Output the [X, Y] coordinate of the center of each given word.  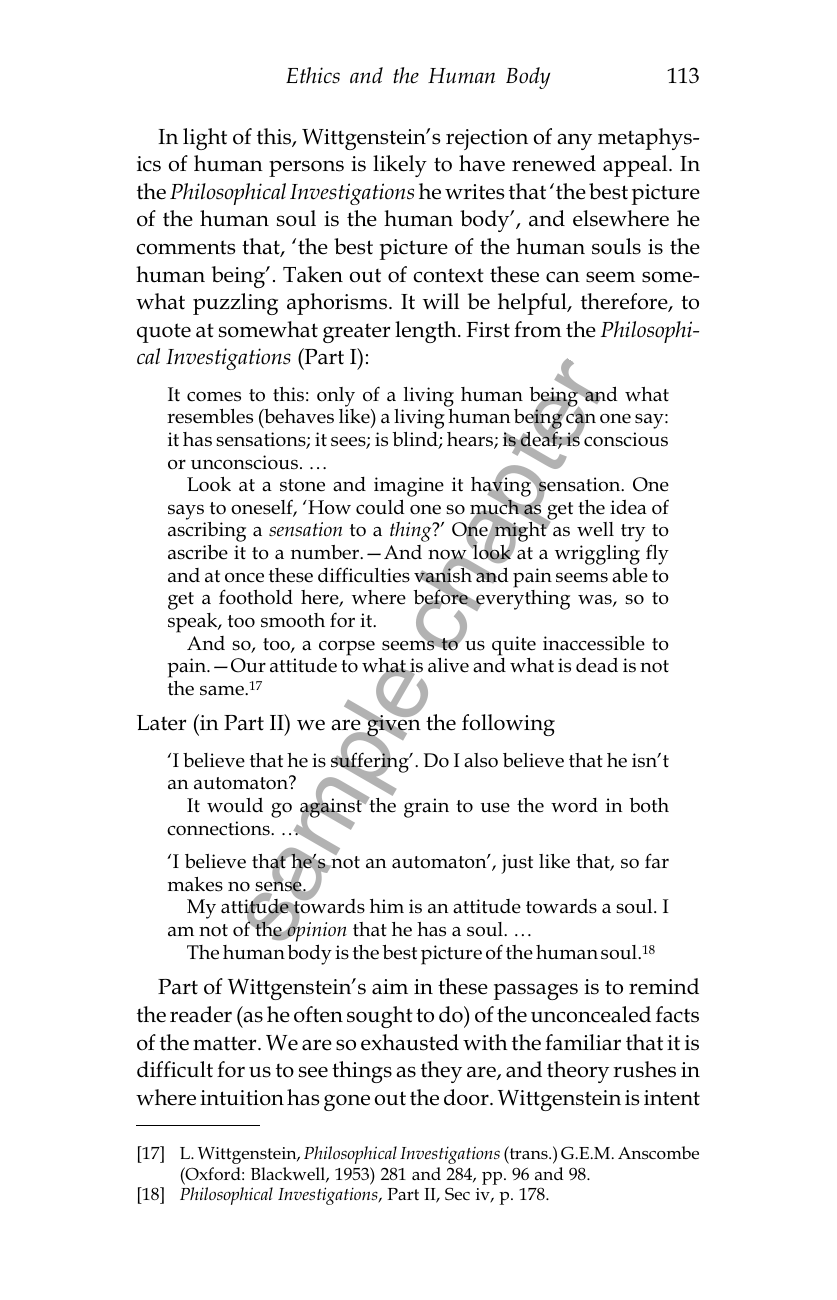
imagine [409, 488]
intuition [242, 1098]
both [649, 805]
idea [628, 507]
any [574, 141]
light [205, 139]
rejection [487, 139]
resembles [210, 416]
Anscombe [658, 1152]
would [235, 805]
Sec [457, 1193]
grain [426, 808]
